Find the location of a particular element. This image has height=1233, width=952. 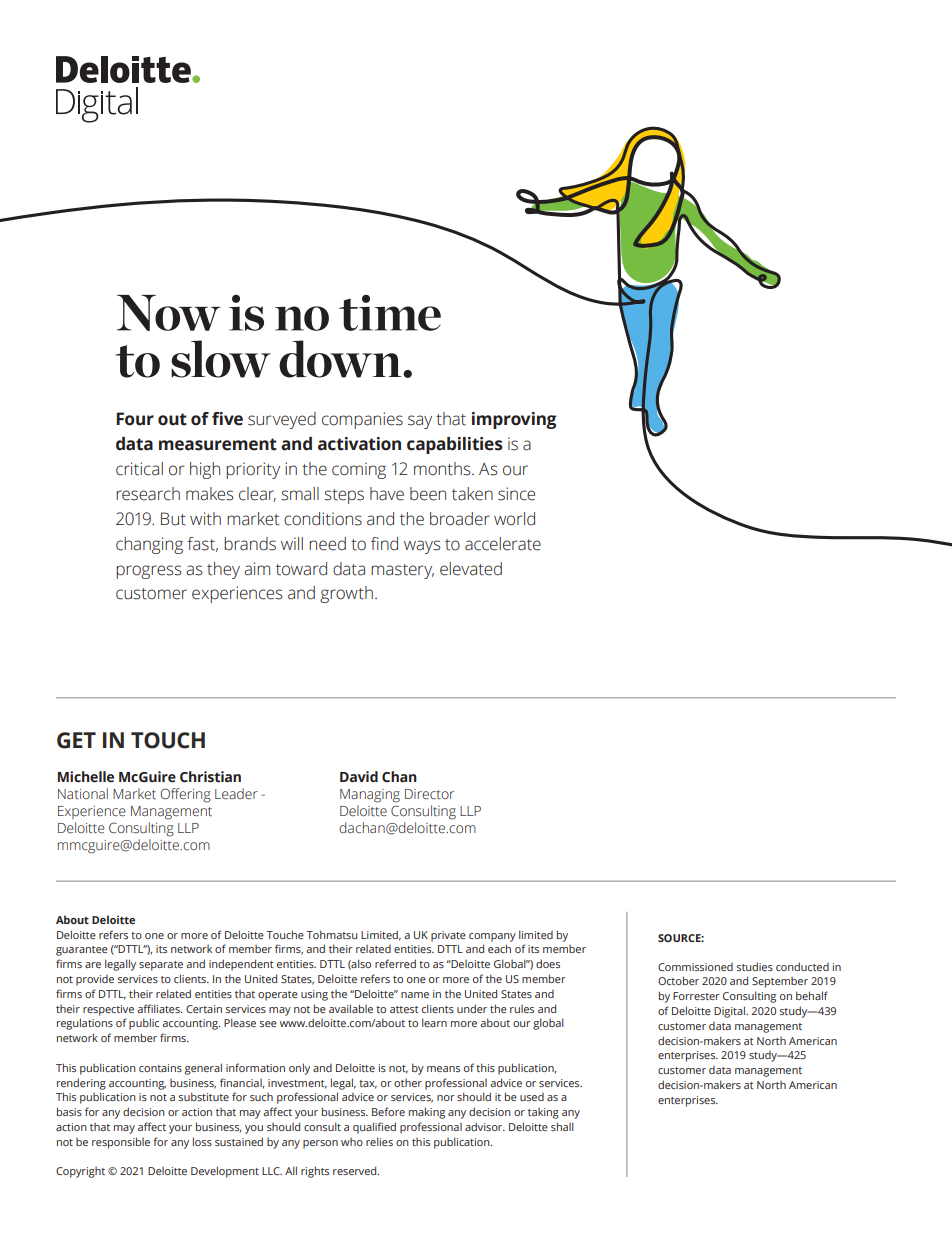

responsible is located at coordinates (121, 1143).
